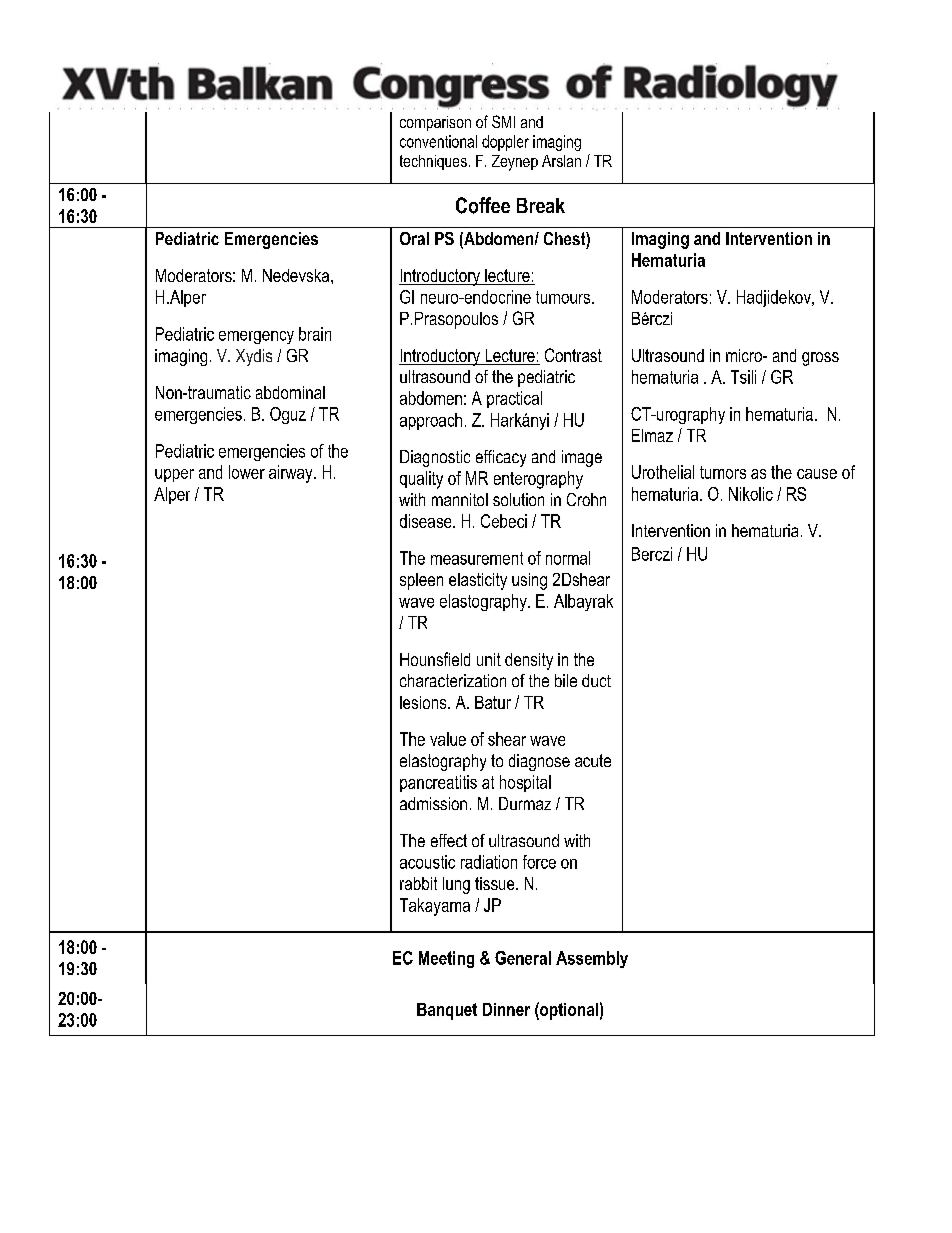 This image has width=952, height=1233. Describe the element at coordinates (541, 205) in the image. I see `Break` at that location.
